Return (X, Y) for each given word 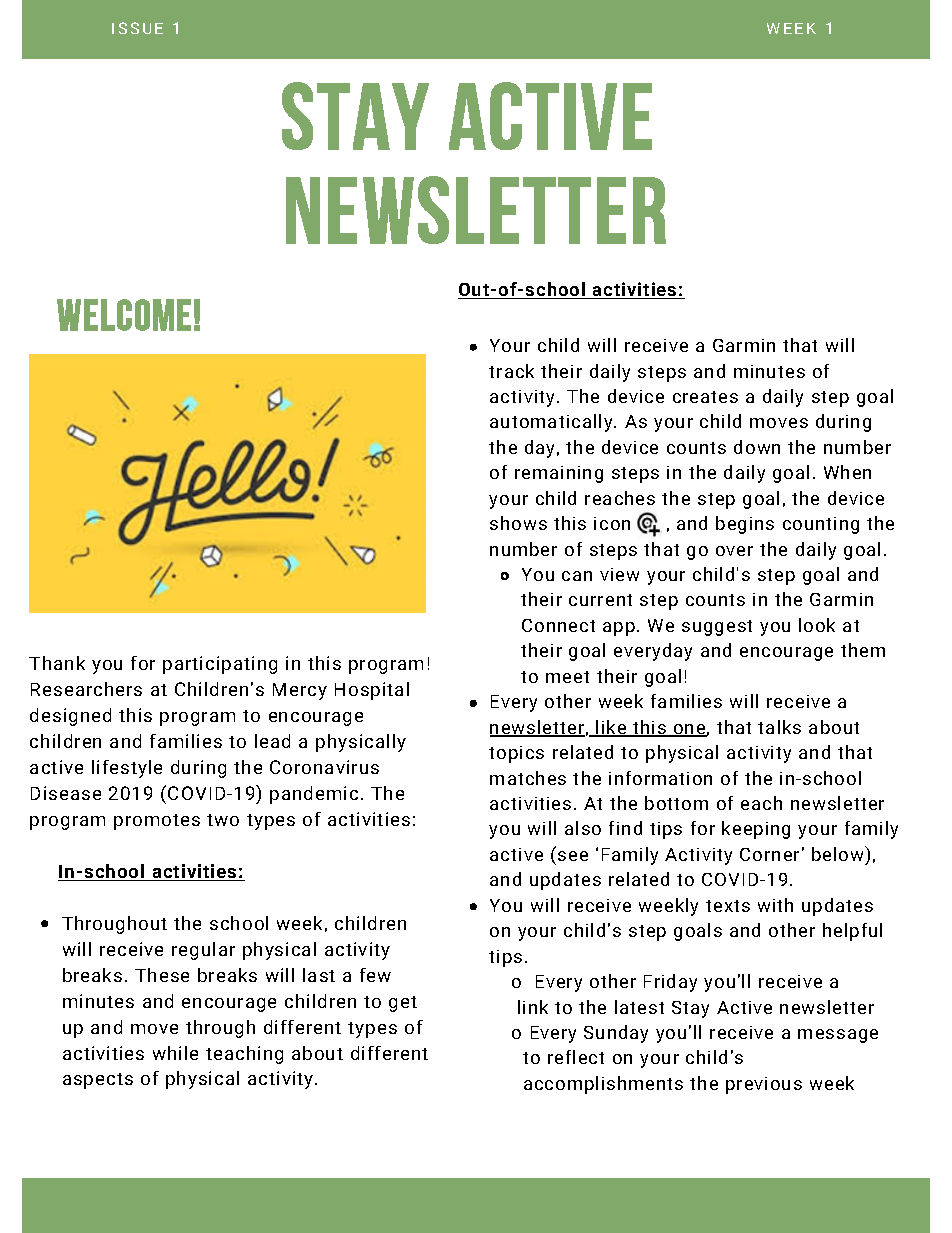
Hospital (372, 691)
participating (220, 665)
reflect (576, 1057)
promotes (157, 822)
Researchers (86, 689)
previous (764, 1085)
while (175, 1053)
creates (705, 397)
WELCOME (124, 315)
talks (779, 727)
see (573, 856)
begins (745, 525)
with (775, 905)
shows (518, 523)
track (511, 371)
